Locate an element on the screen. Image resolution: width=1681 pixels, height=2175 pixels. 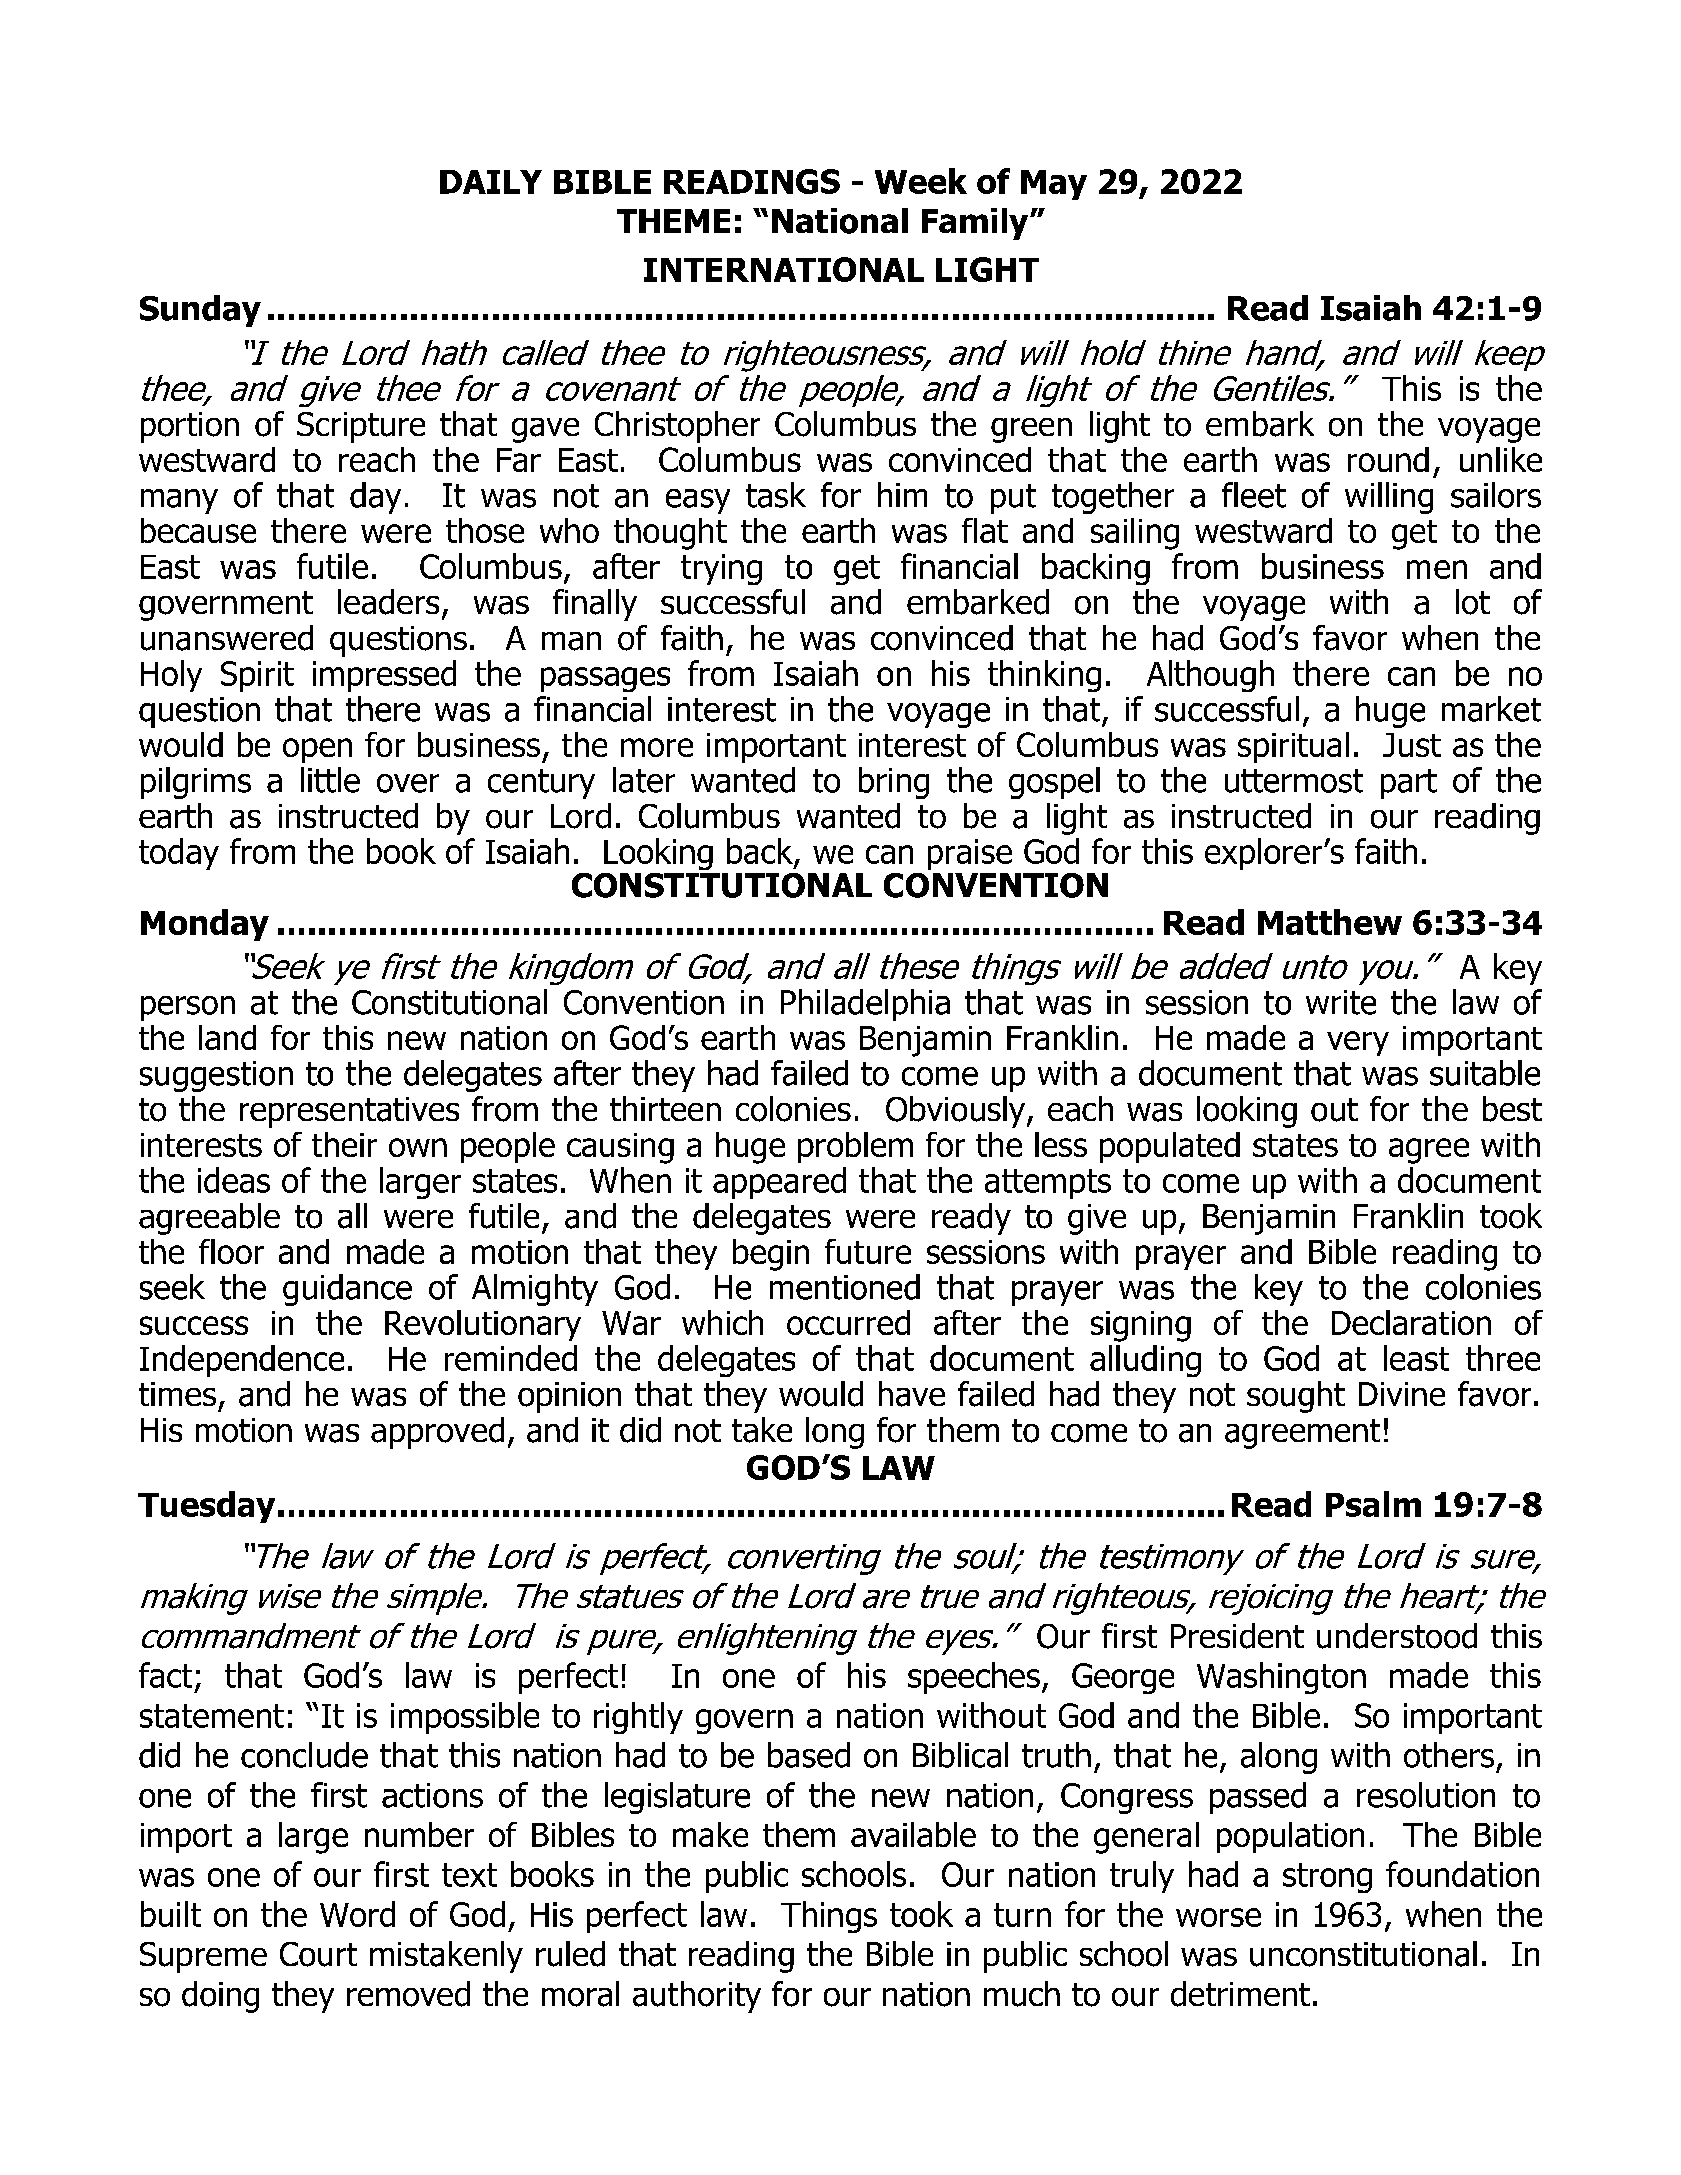
Sunday is located at coordinates (200, 311).
